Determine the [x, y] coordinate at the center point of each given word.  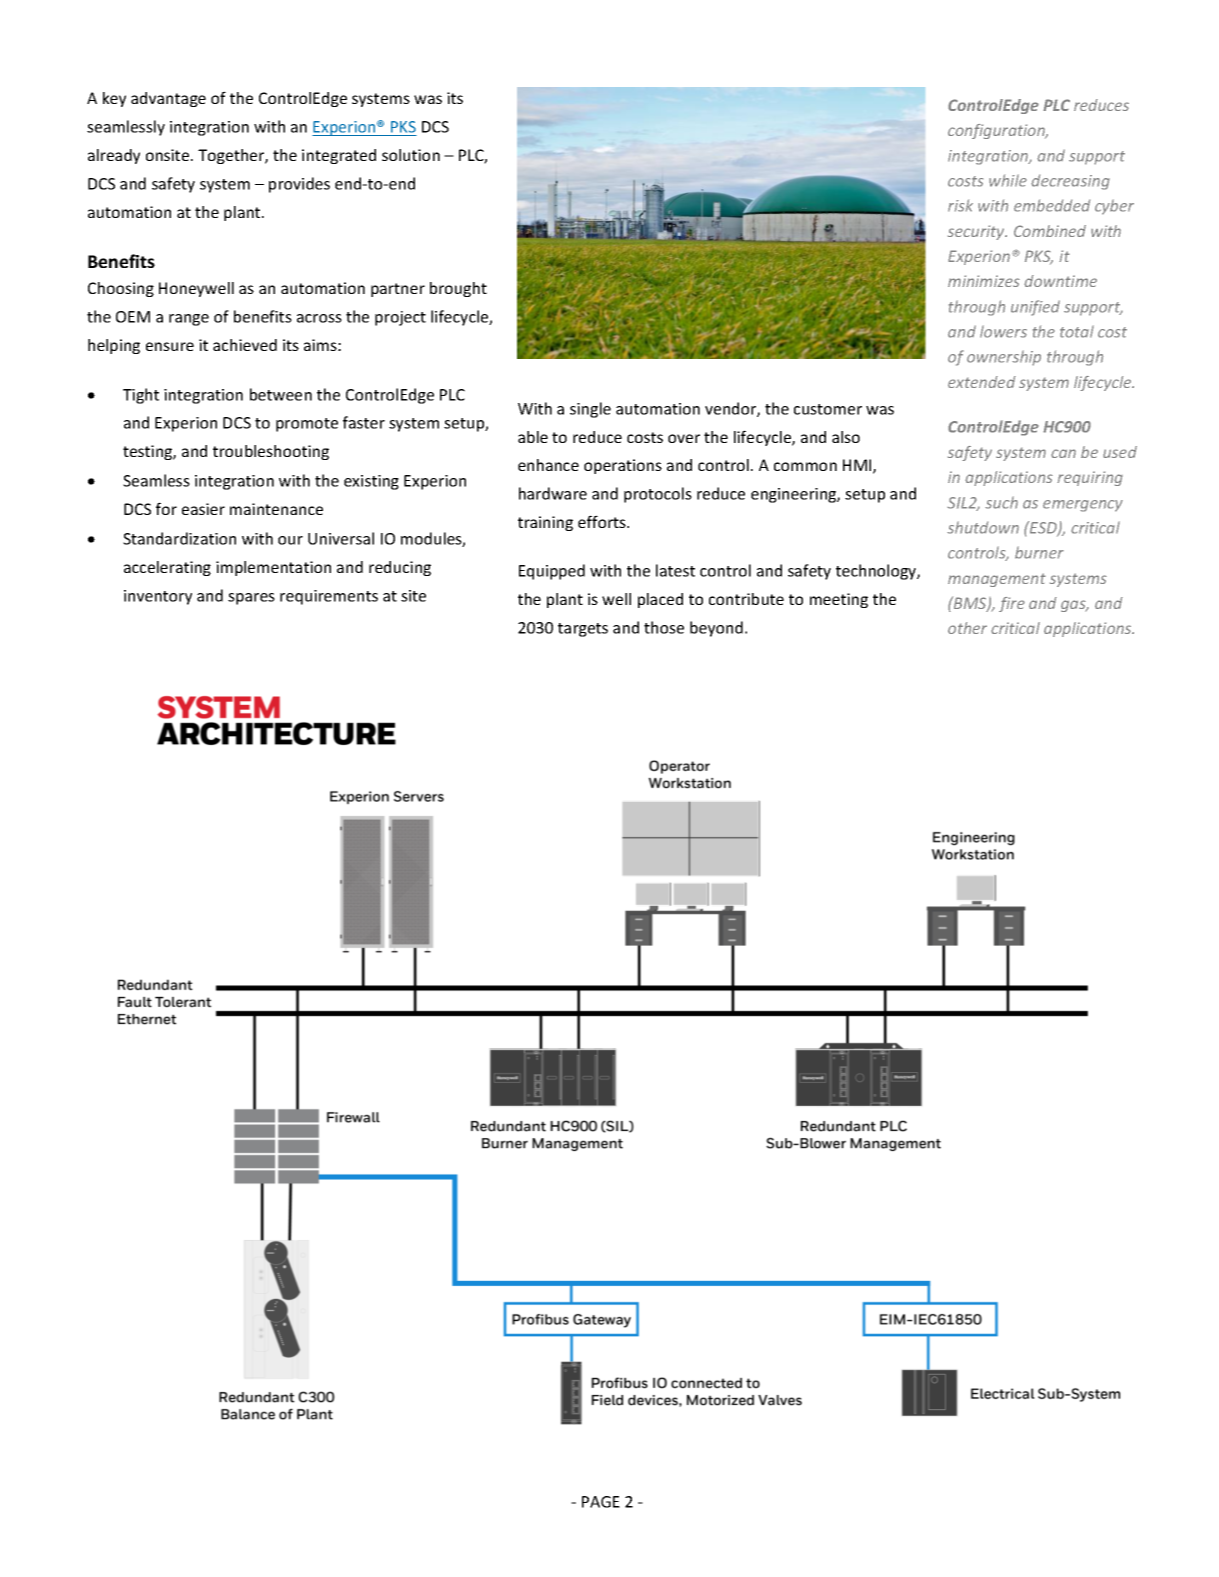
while [1008, 180]
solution [411, 155]
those [664, 627]
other [967, 628]
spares [251, 599]
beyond [716, 629]
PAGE [601, 1502]
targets [583, 630]
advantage [168, 99]
